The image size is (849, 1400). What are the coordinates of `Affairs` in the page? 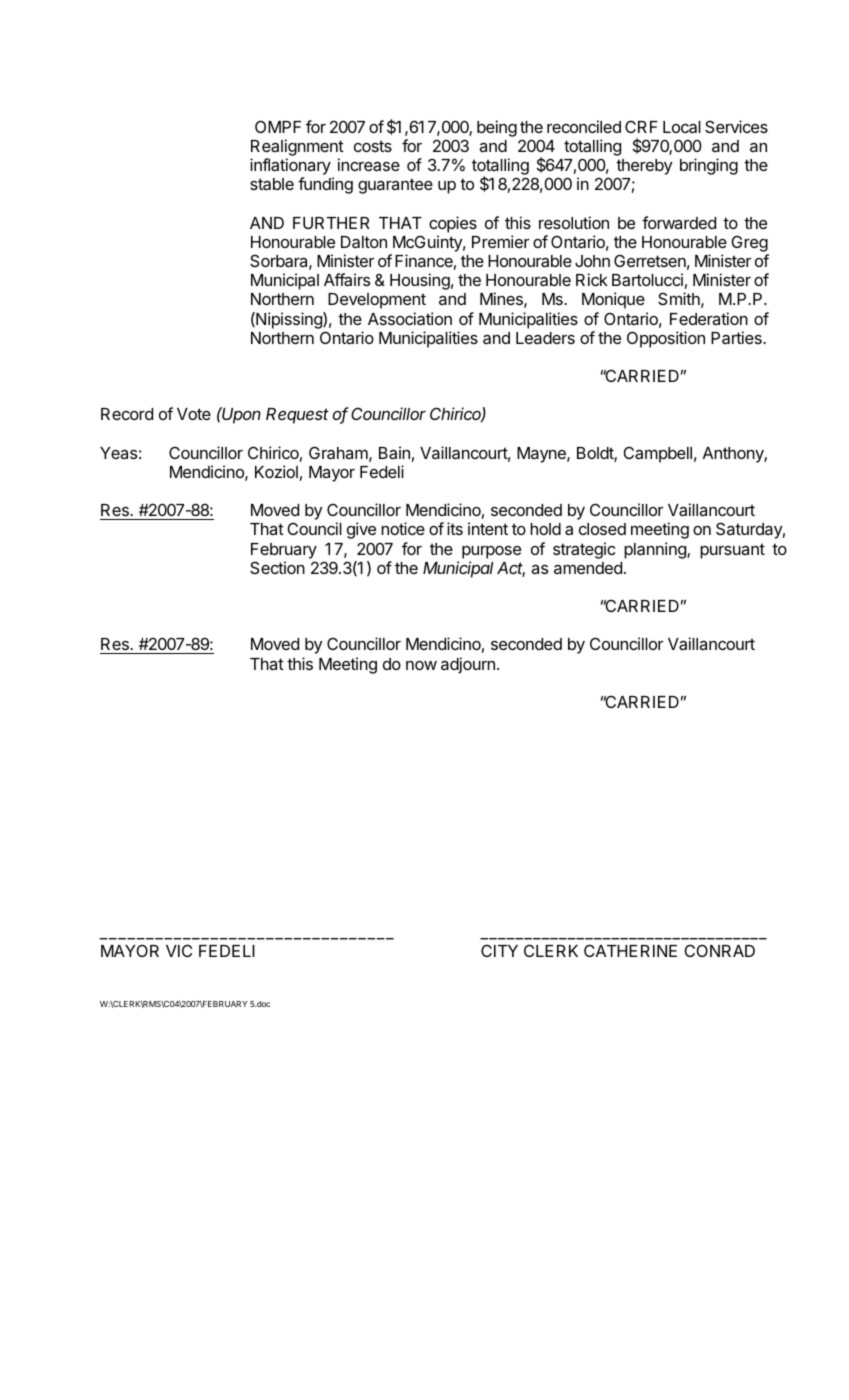 It's located at (347, 279).
